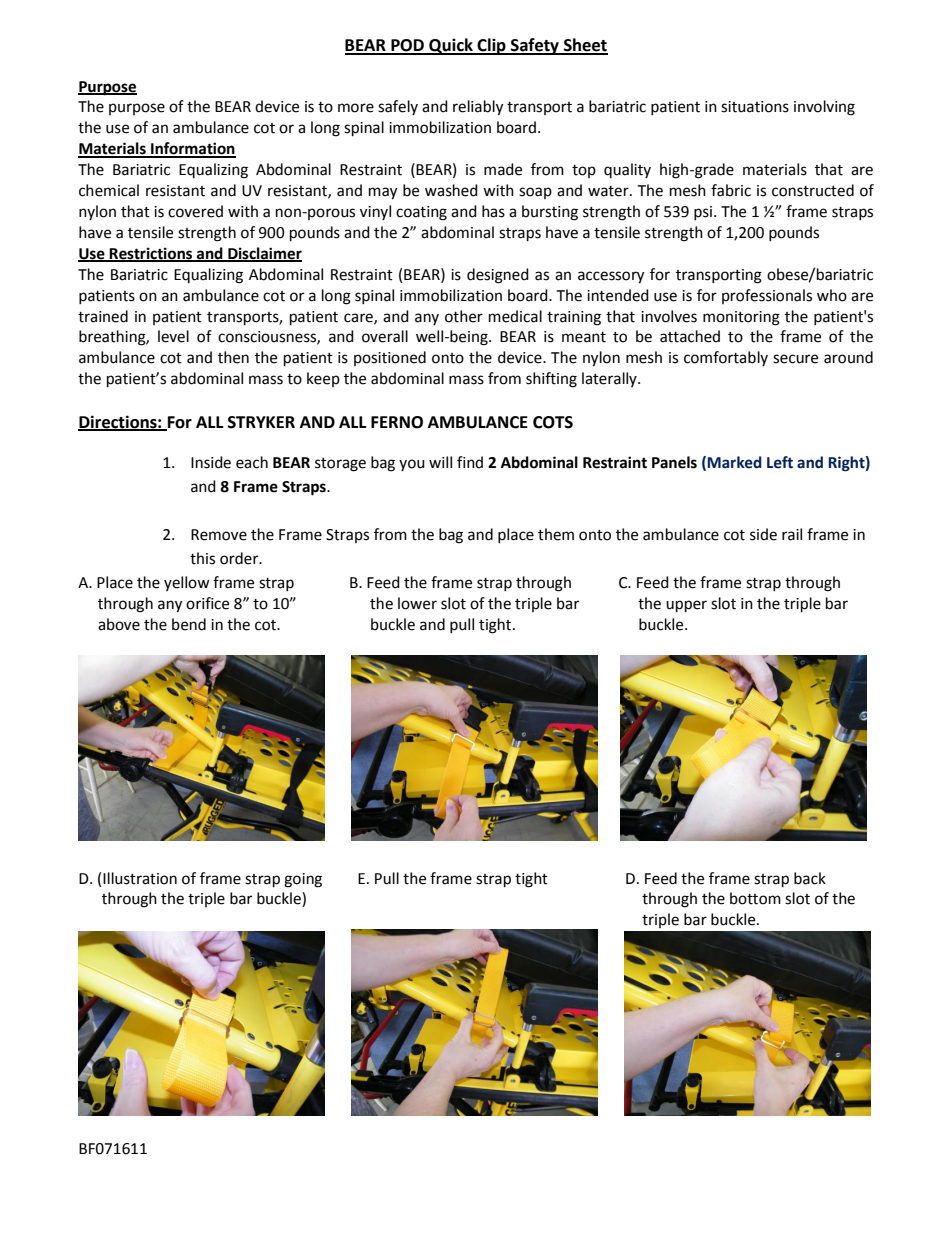  What do you see at coordinates (189, 624) in the screenshot?
I see `bend` at bounding box center [189, 624].
